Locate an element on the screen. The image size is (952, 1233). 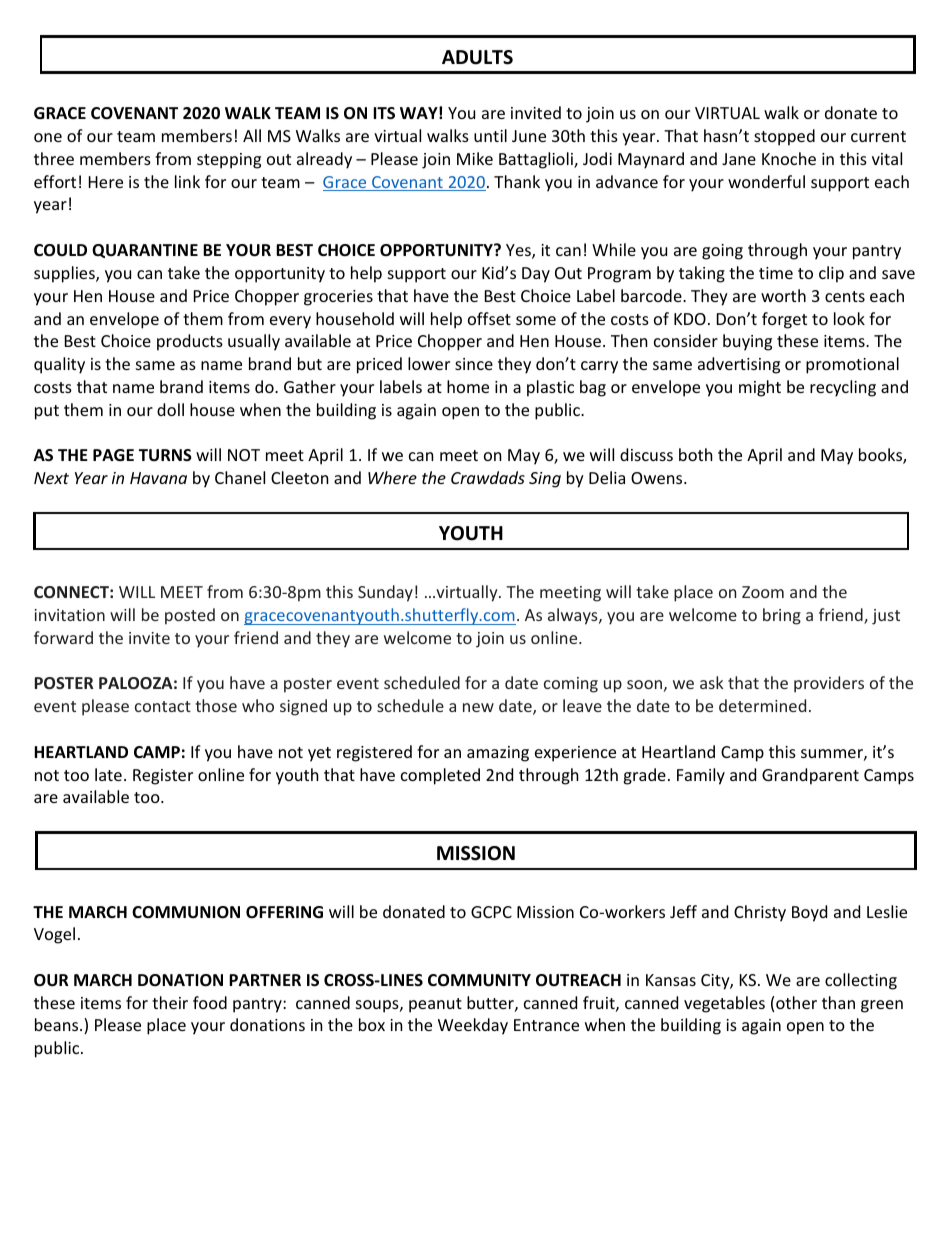
might is located at coordinates (760, 388).
